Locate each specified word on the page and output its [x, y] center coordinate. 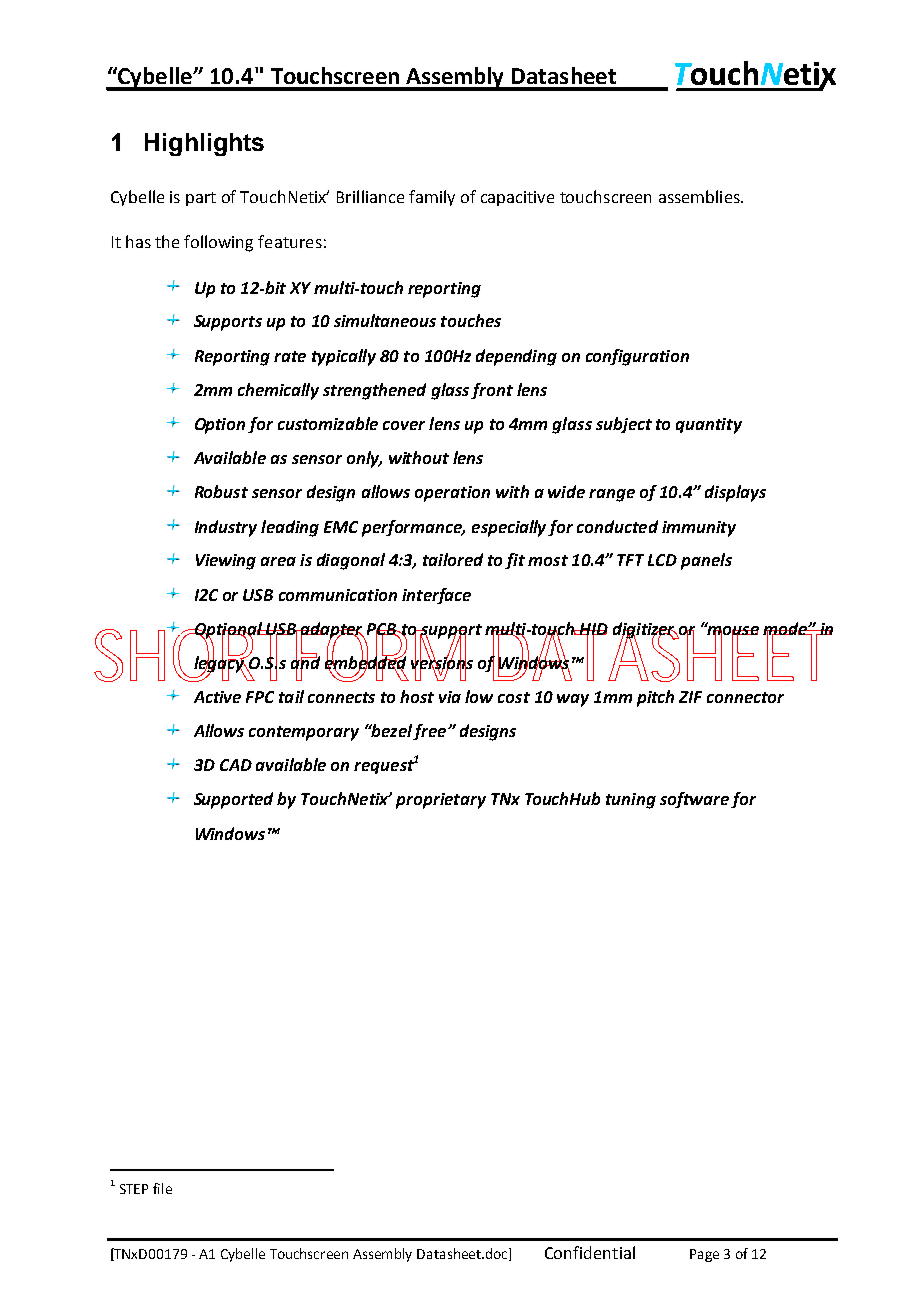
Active [217, 697]
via [450, 697]
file [162, 1188]
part [201, 199]
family [432, 198]
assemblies [700, 196]
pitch [655, 698]
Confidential [590, 1252]
